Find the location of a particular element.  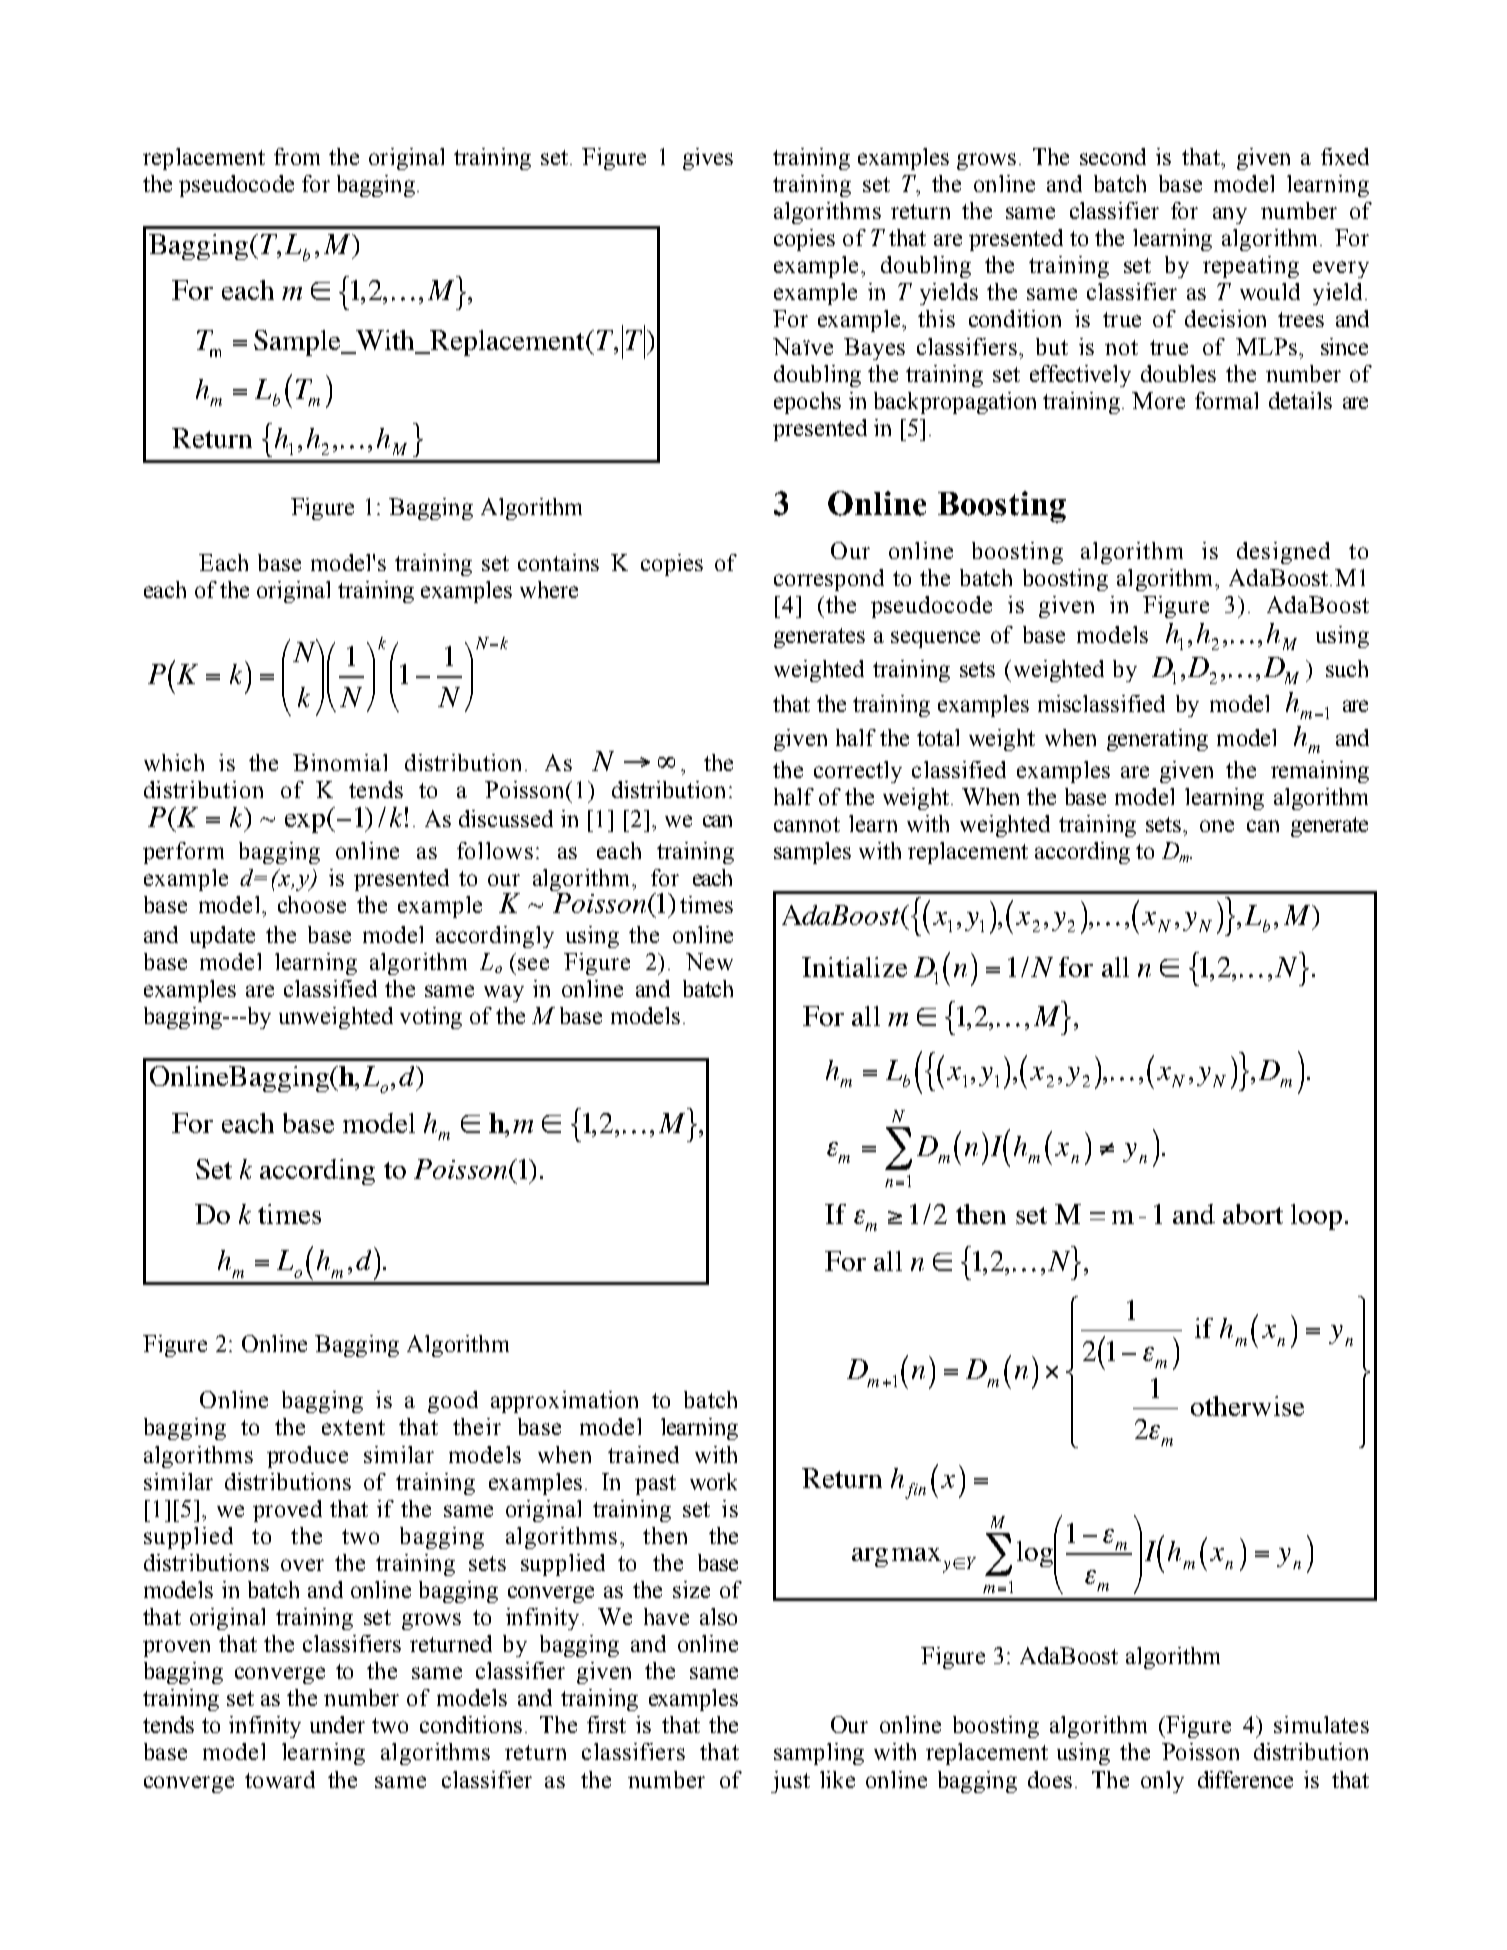

difference is located at coordinates (1245, 1779).
